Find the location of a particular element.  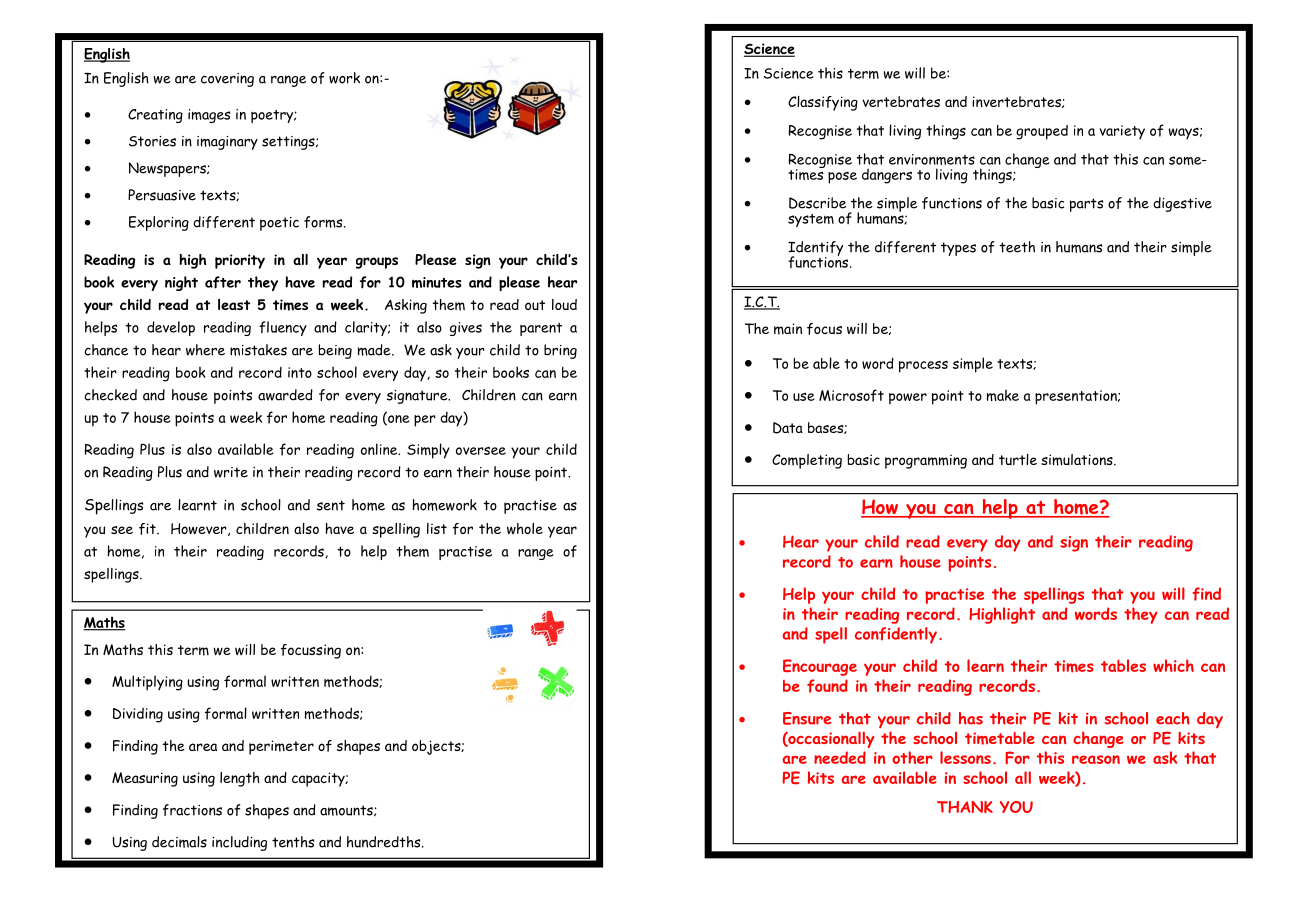

Classifying is located at coordinates (823, 103).
